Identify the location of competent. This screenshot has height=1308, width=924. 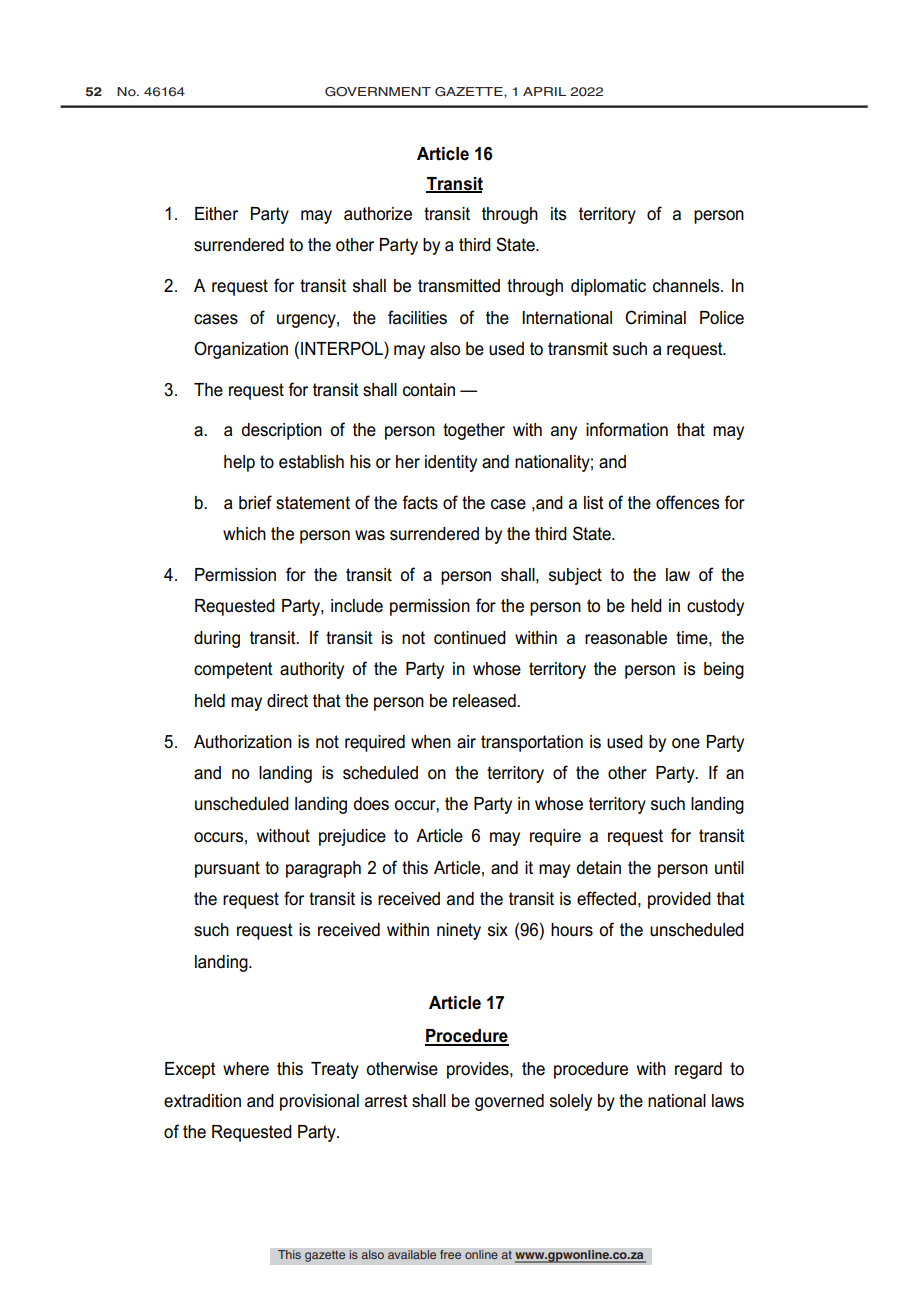
(233, 670).
